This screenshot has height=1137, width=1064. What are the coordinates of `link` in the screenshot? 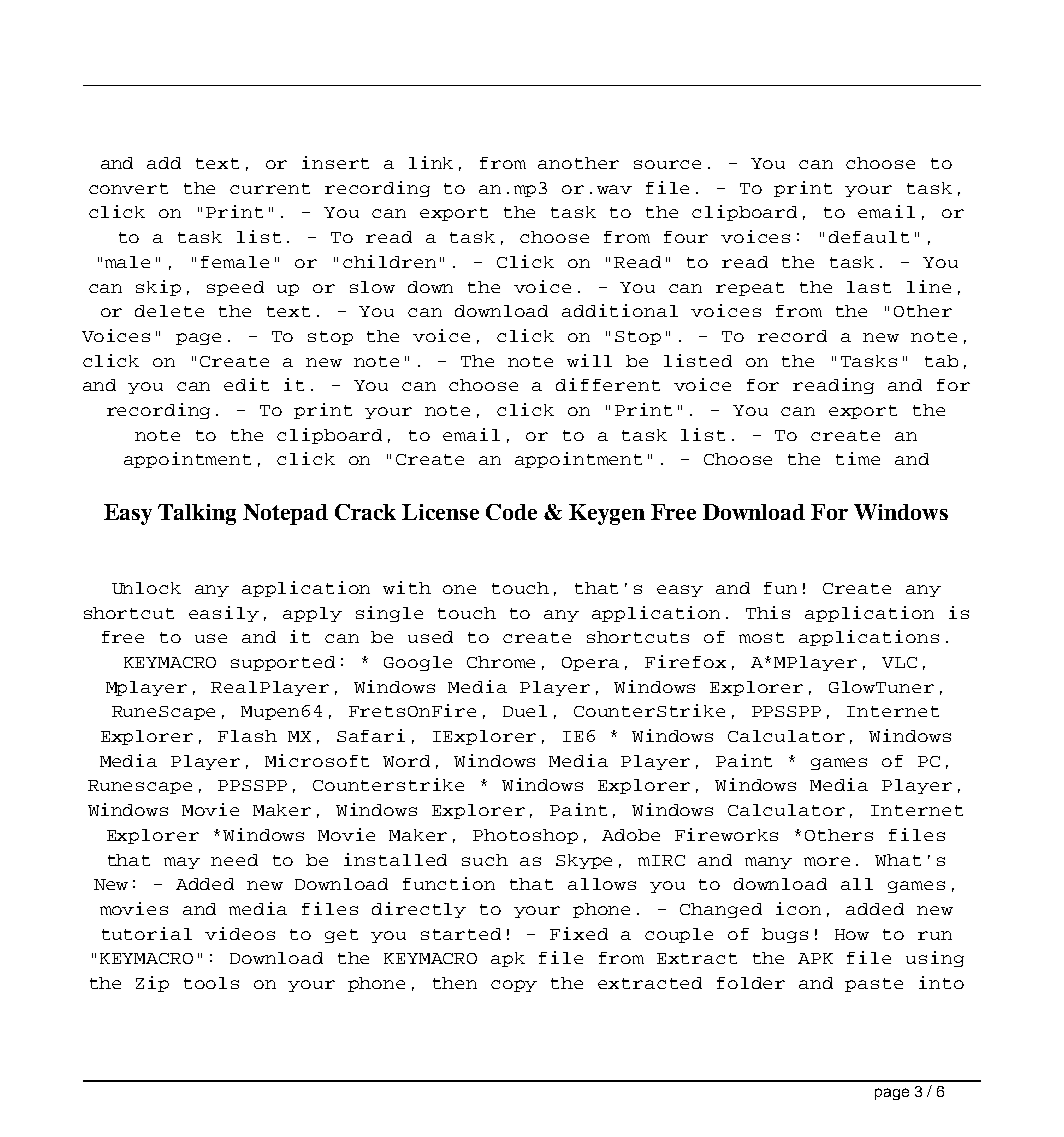 It's located at (431, 162).
